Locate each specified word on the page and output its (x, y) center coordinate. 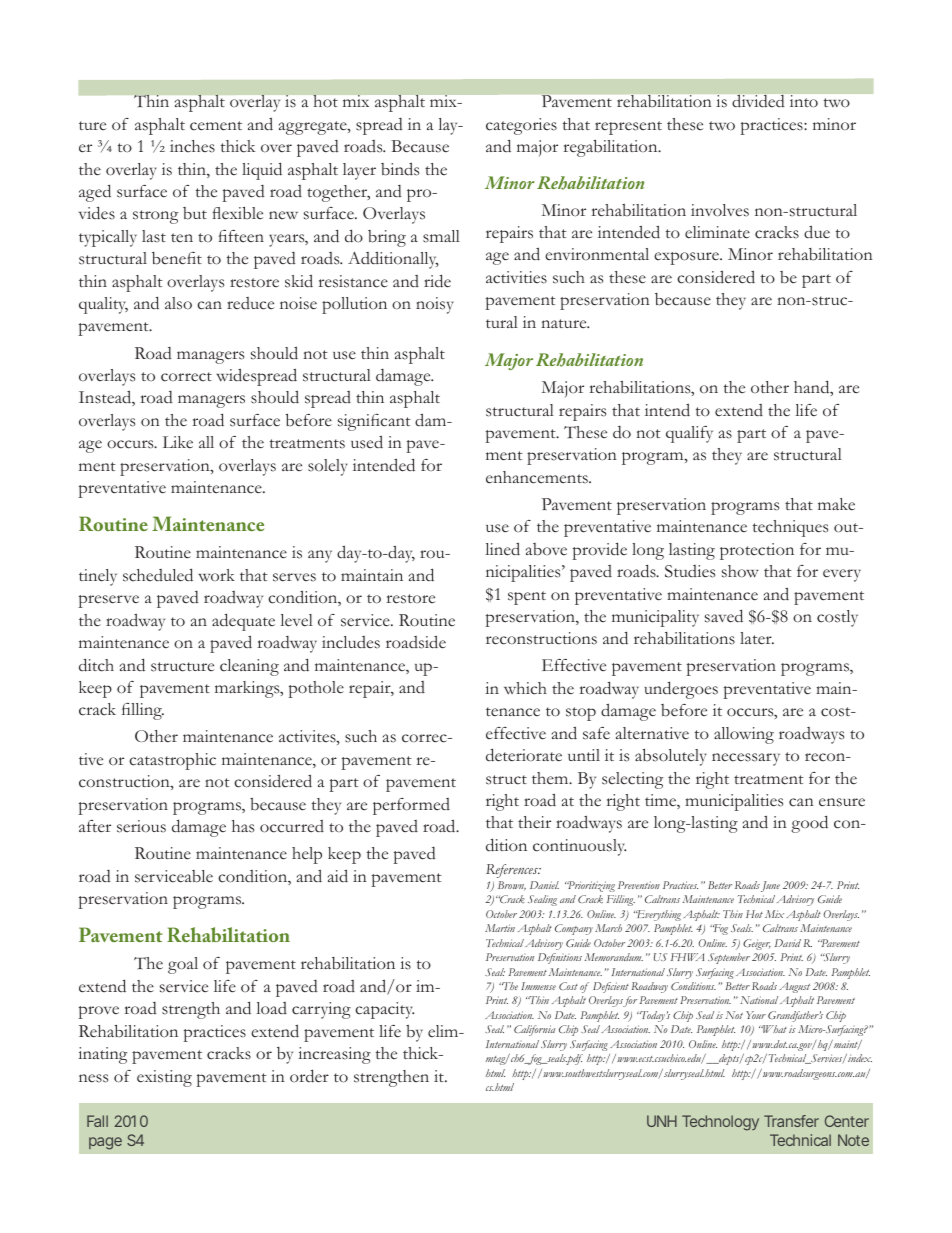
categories (521, 126)
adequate (243, 622)
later (757, 638)
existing (164, 1078)
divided (758, 101)
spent (527, 598)
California (534, 1030)
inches (192, 146)
